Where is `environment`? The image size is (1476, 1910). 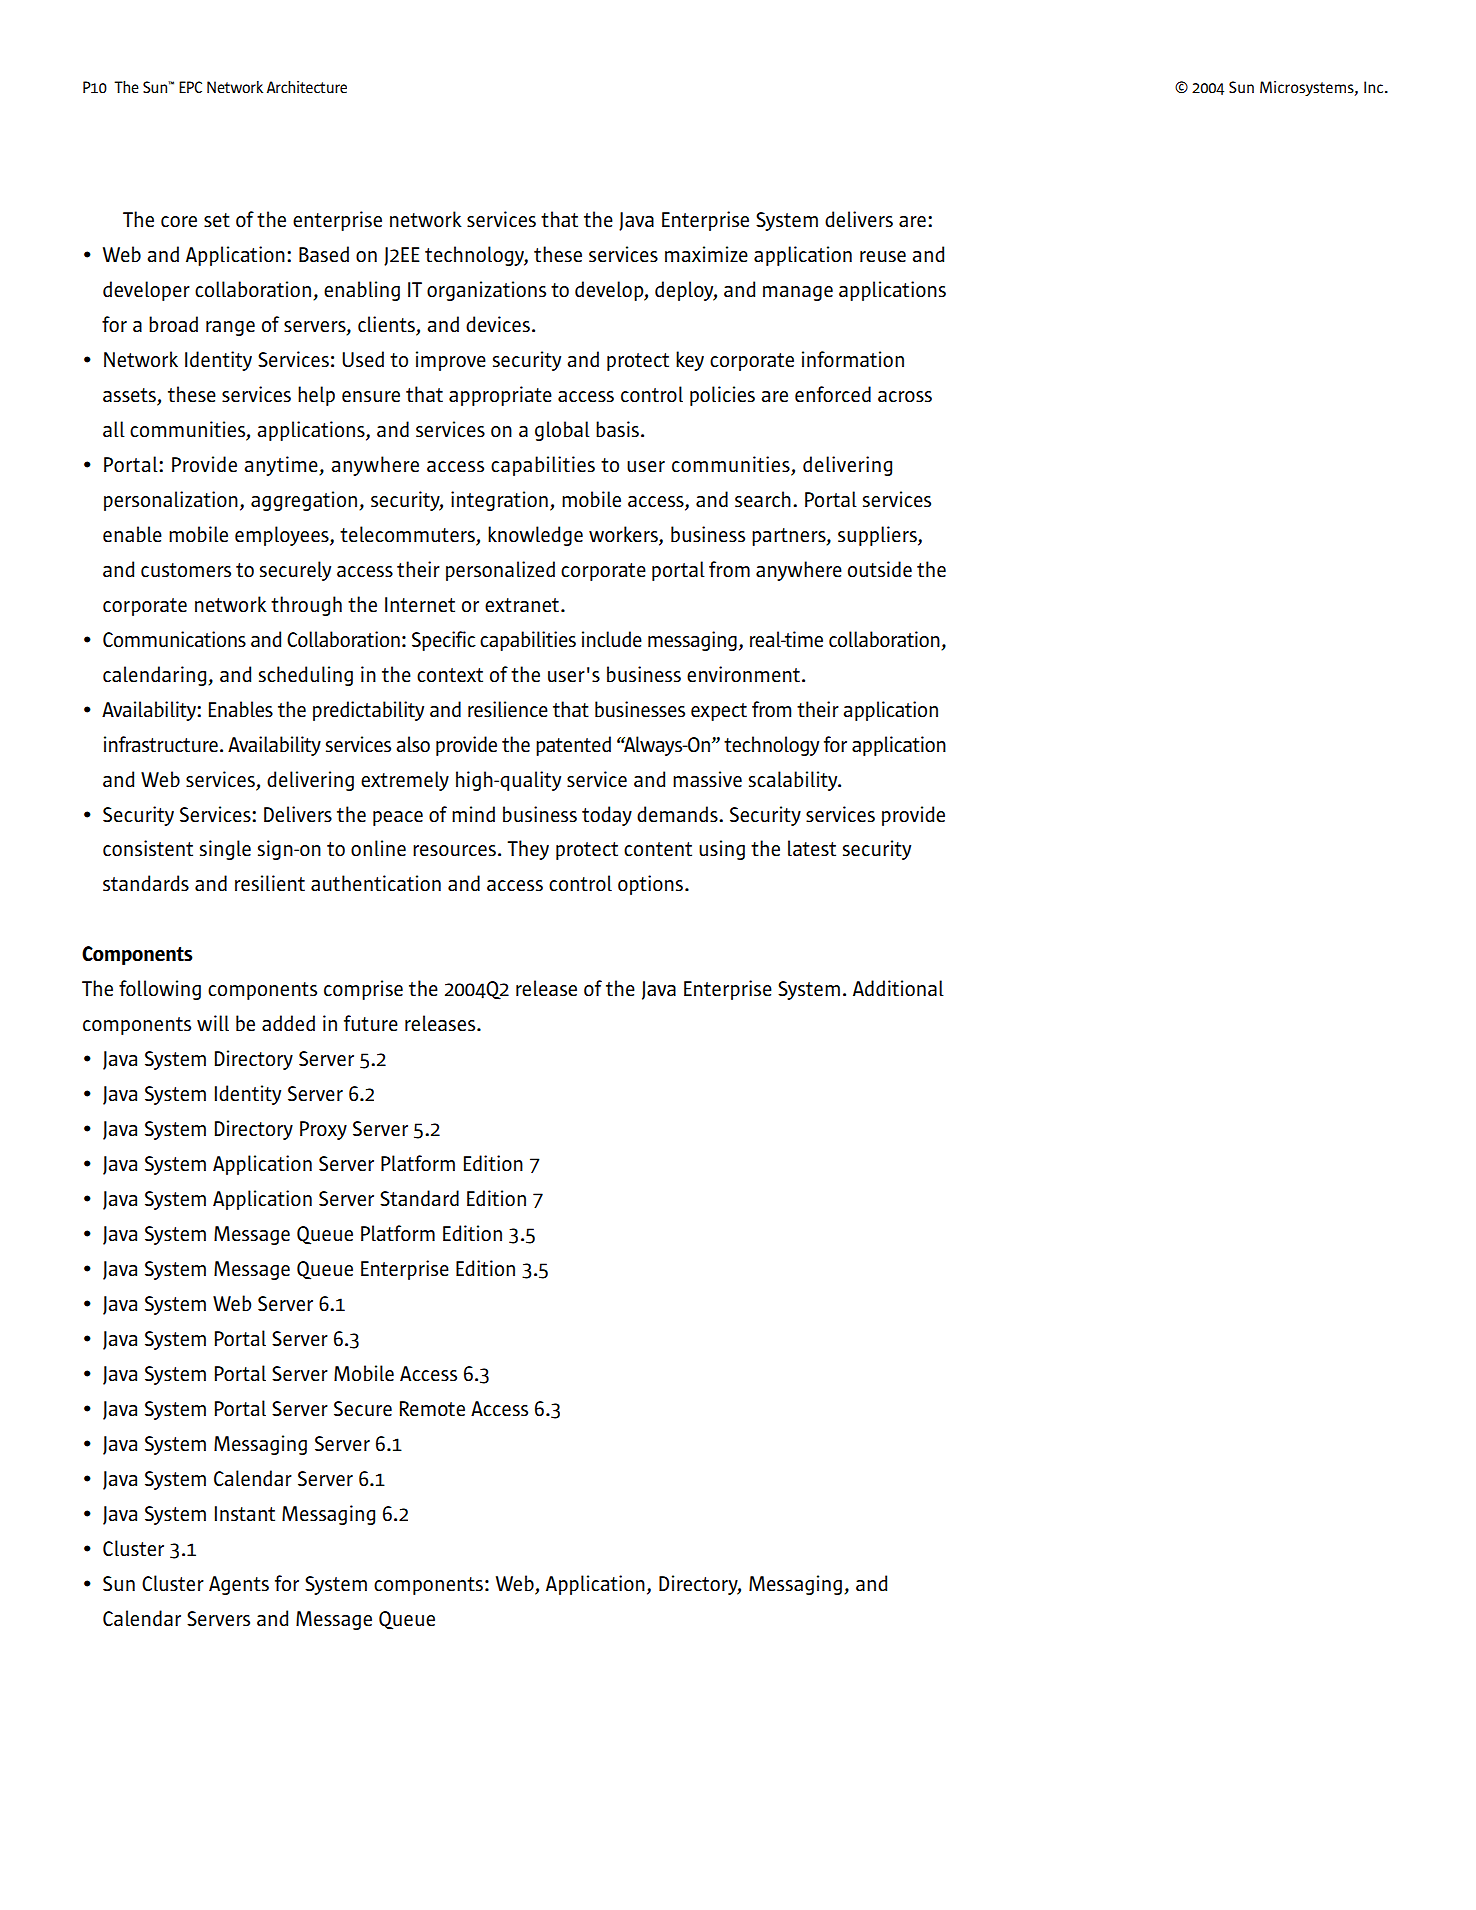
environment is located at coordinates (743, 674).
